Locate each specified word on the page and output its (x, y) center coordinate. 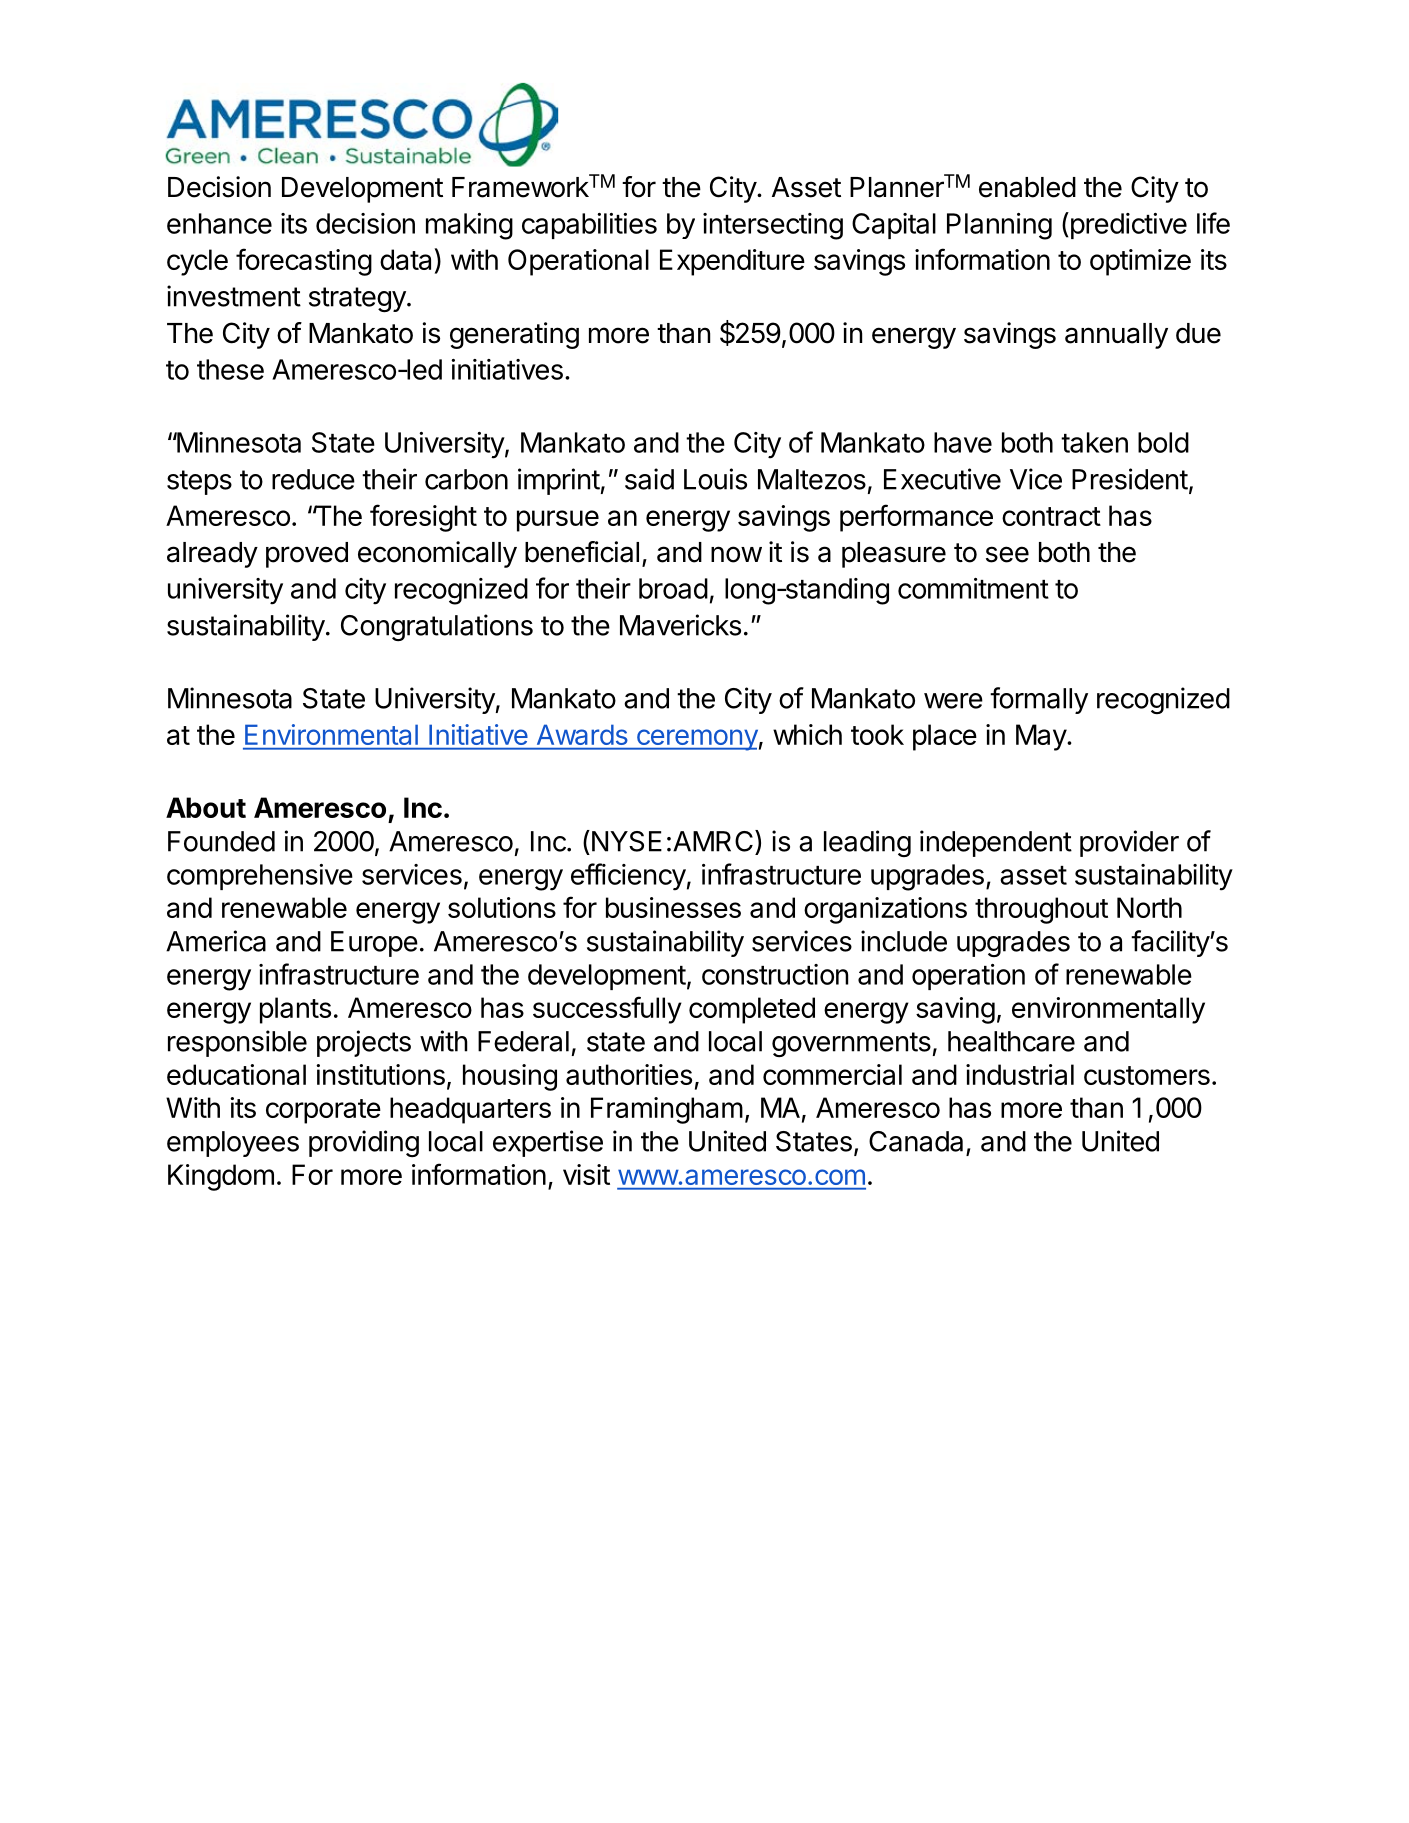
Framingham (667, 1110)
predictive (1127, 225)
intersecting (773, 226)
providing (364, 1143)
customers (1147, 1075)
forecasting (304, 262)
